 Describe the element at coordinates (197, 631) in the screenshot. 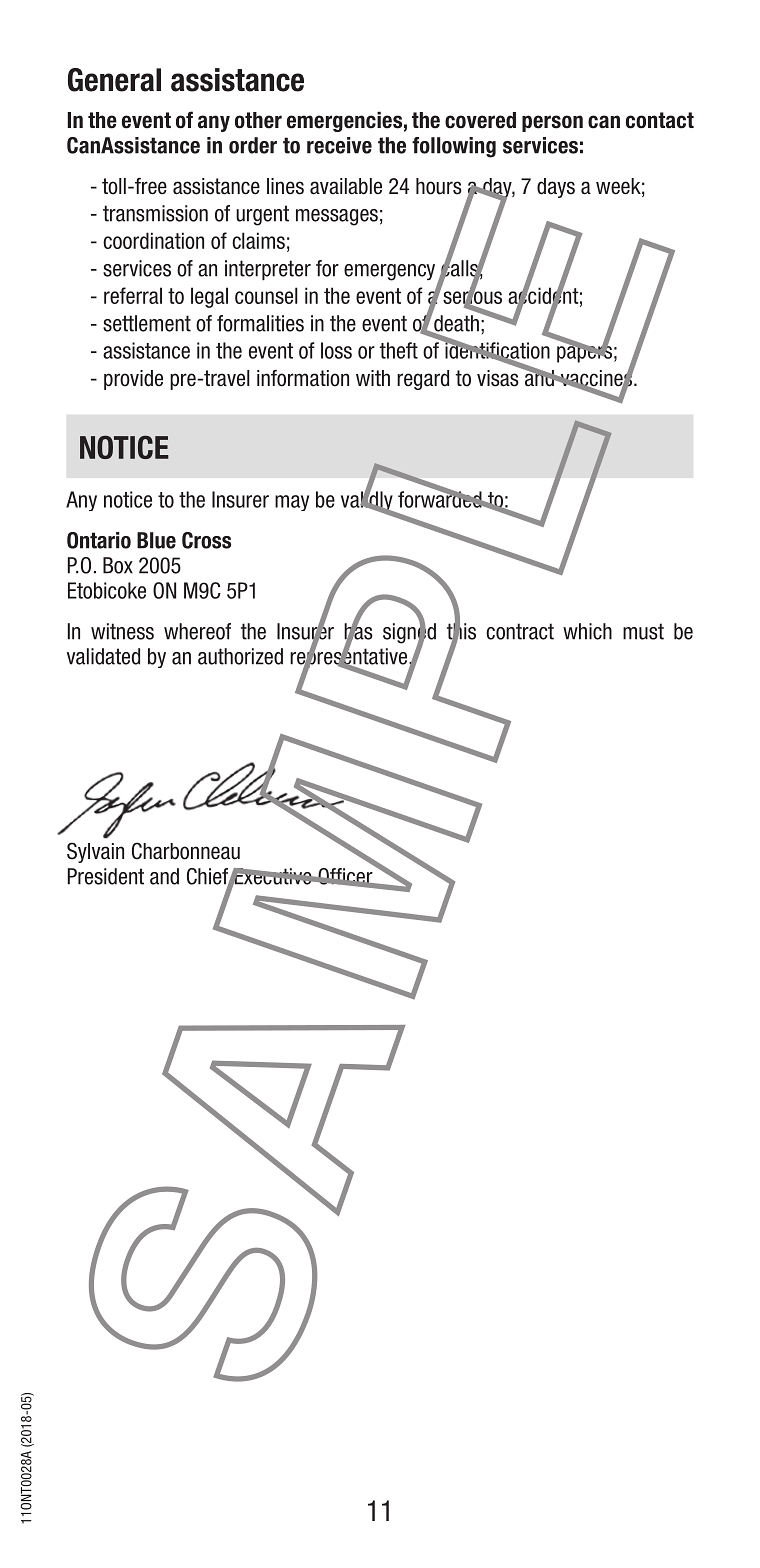

I see `whereof` at that location.
